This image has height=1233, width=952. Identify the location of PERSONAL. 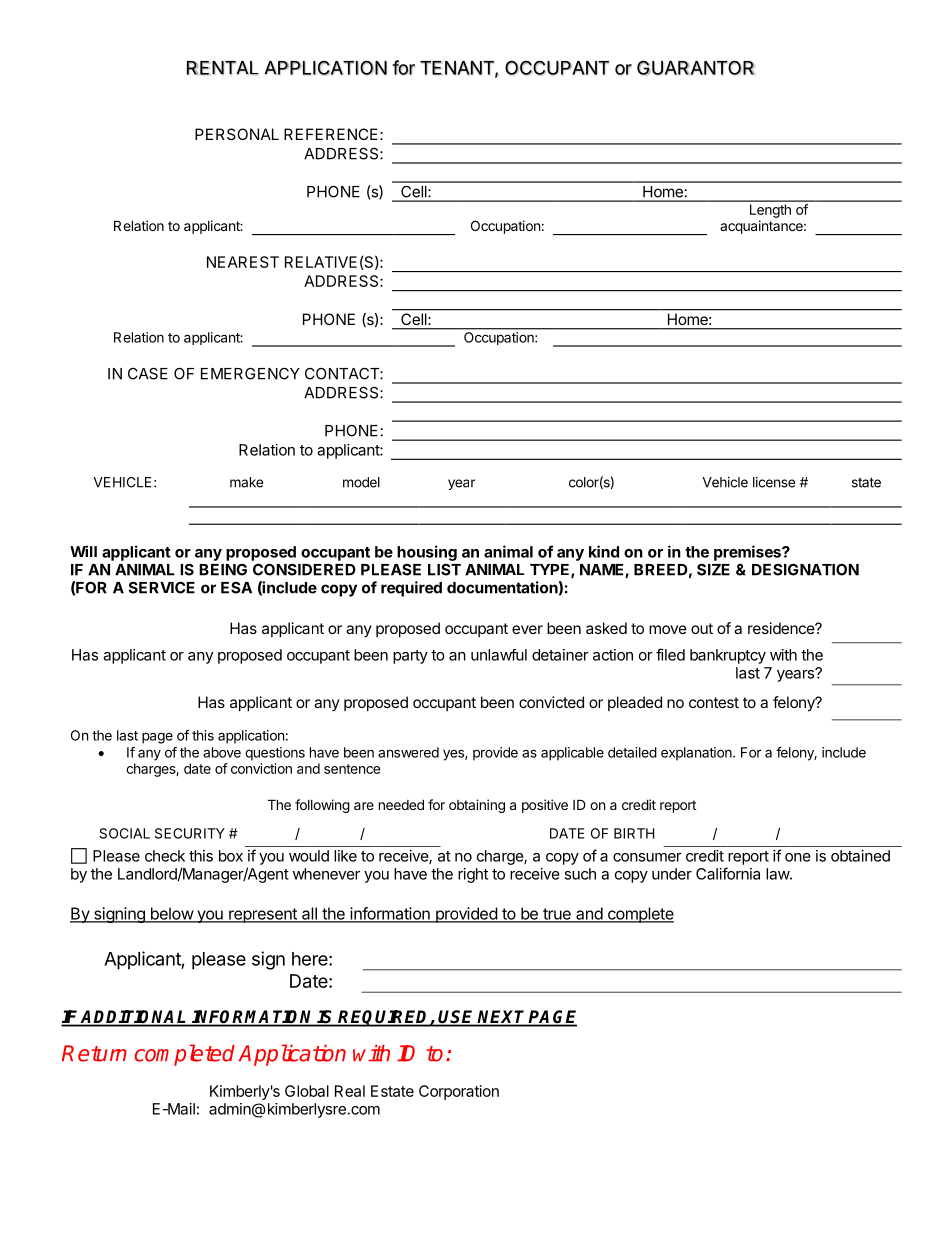
(237, 134).
